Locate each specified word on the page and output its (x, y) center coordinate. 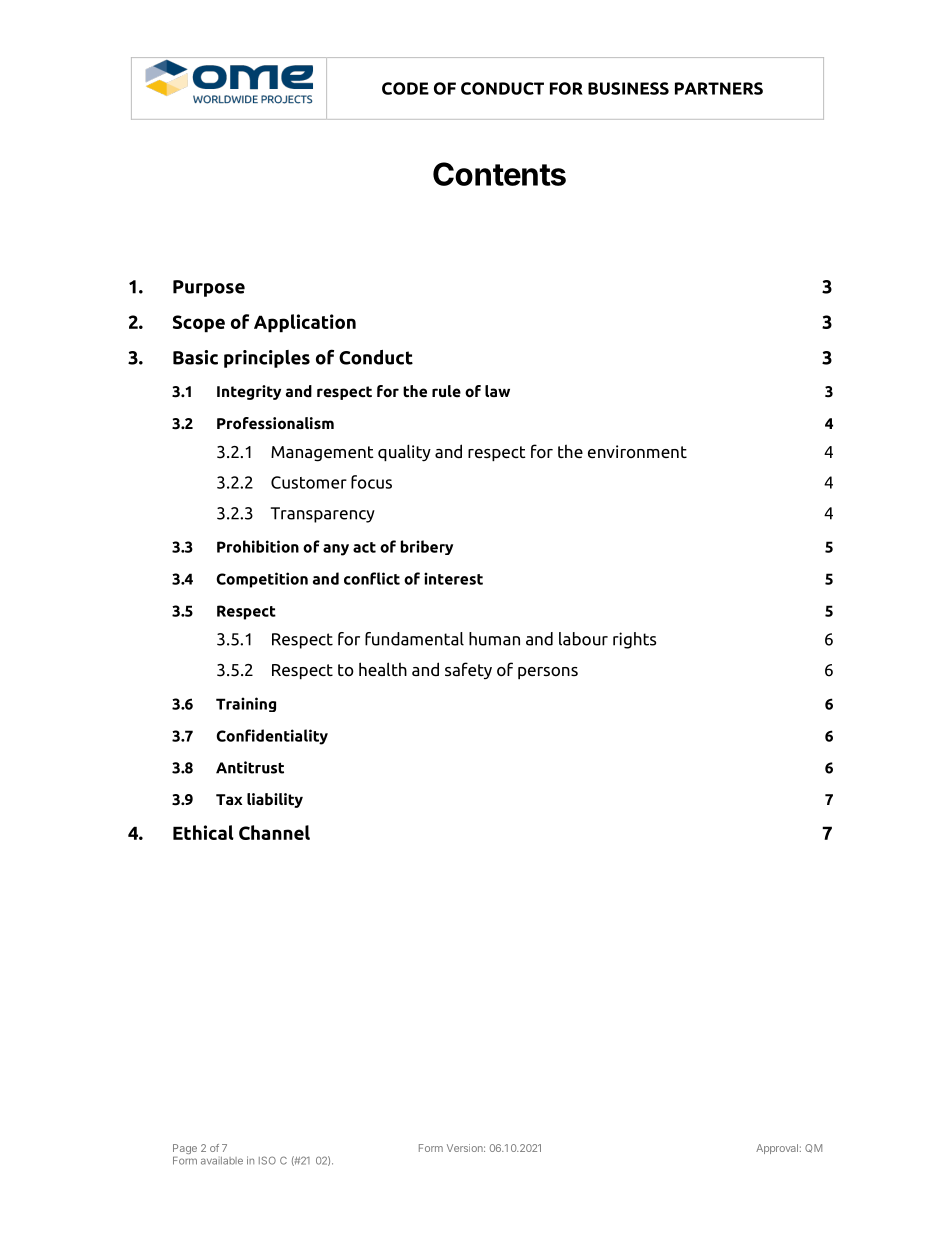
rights (634, 640)
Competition (262, 580)
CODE (405, 88)
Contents (499, 174)
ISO (267, 1160)
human (494, 639)
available (222, 1161)
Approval (777, 1149)
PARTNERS (719, 88)
